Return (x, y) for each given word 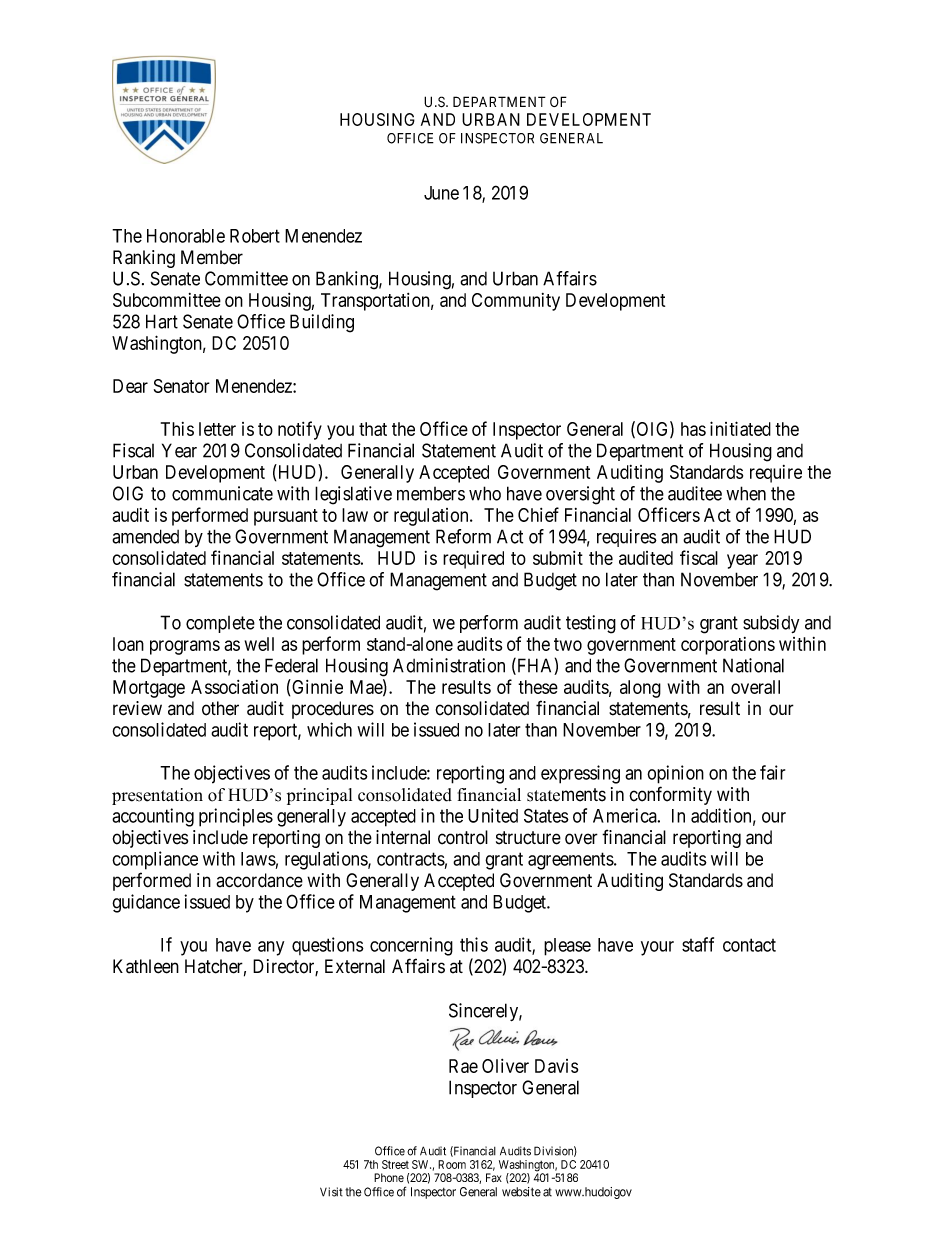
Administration (449, 665)
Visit (331, 1192)
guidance (146, 903)
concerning (411, 946)
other (220, 708)
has (693, 429)
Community (516, 302)
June (441, 193)
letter (217, 429)
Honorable (186, 236)
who (485, 493)
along (640, 689)
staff (698, 944)
